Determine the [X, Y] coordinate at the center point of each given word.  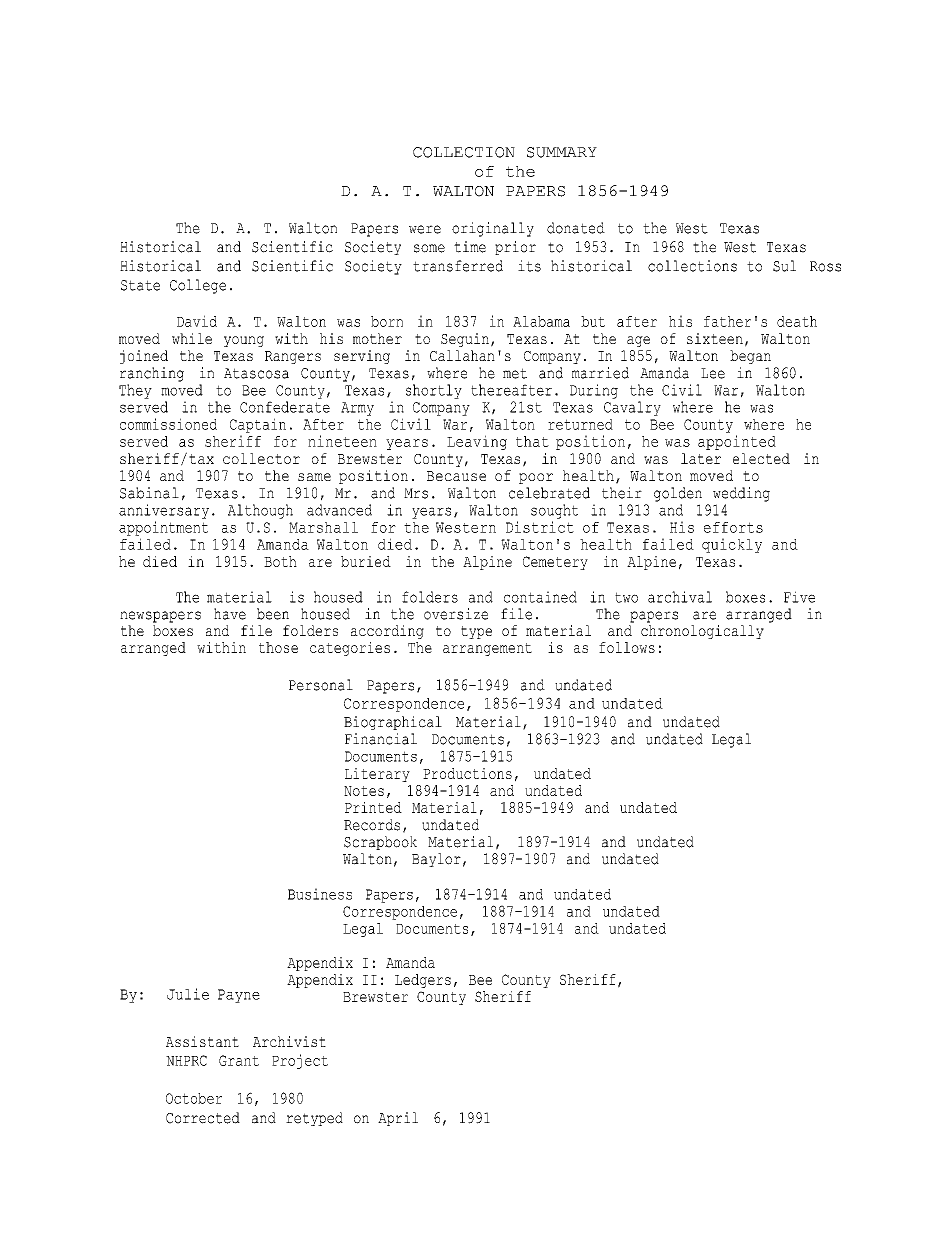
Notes [364, 791]
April [398, 1119]
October [194, 1098]
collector [261, 458]
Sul [784, 266]
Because [456, 476]
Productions [467, 773]
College [198, 286]
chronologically [702, 632]
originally [493, 229]
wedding [741, 494]
